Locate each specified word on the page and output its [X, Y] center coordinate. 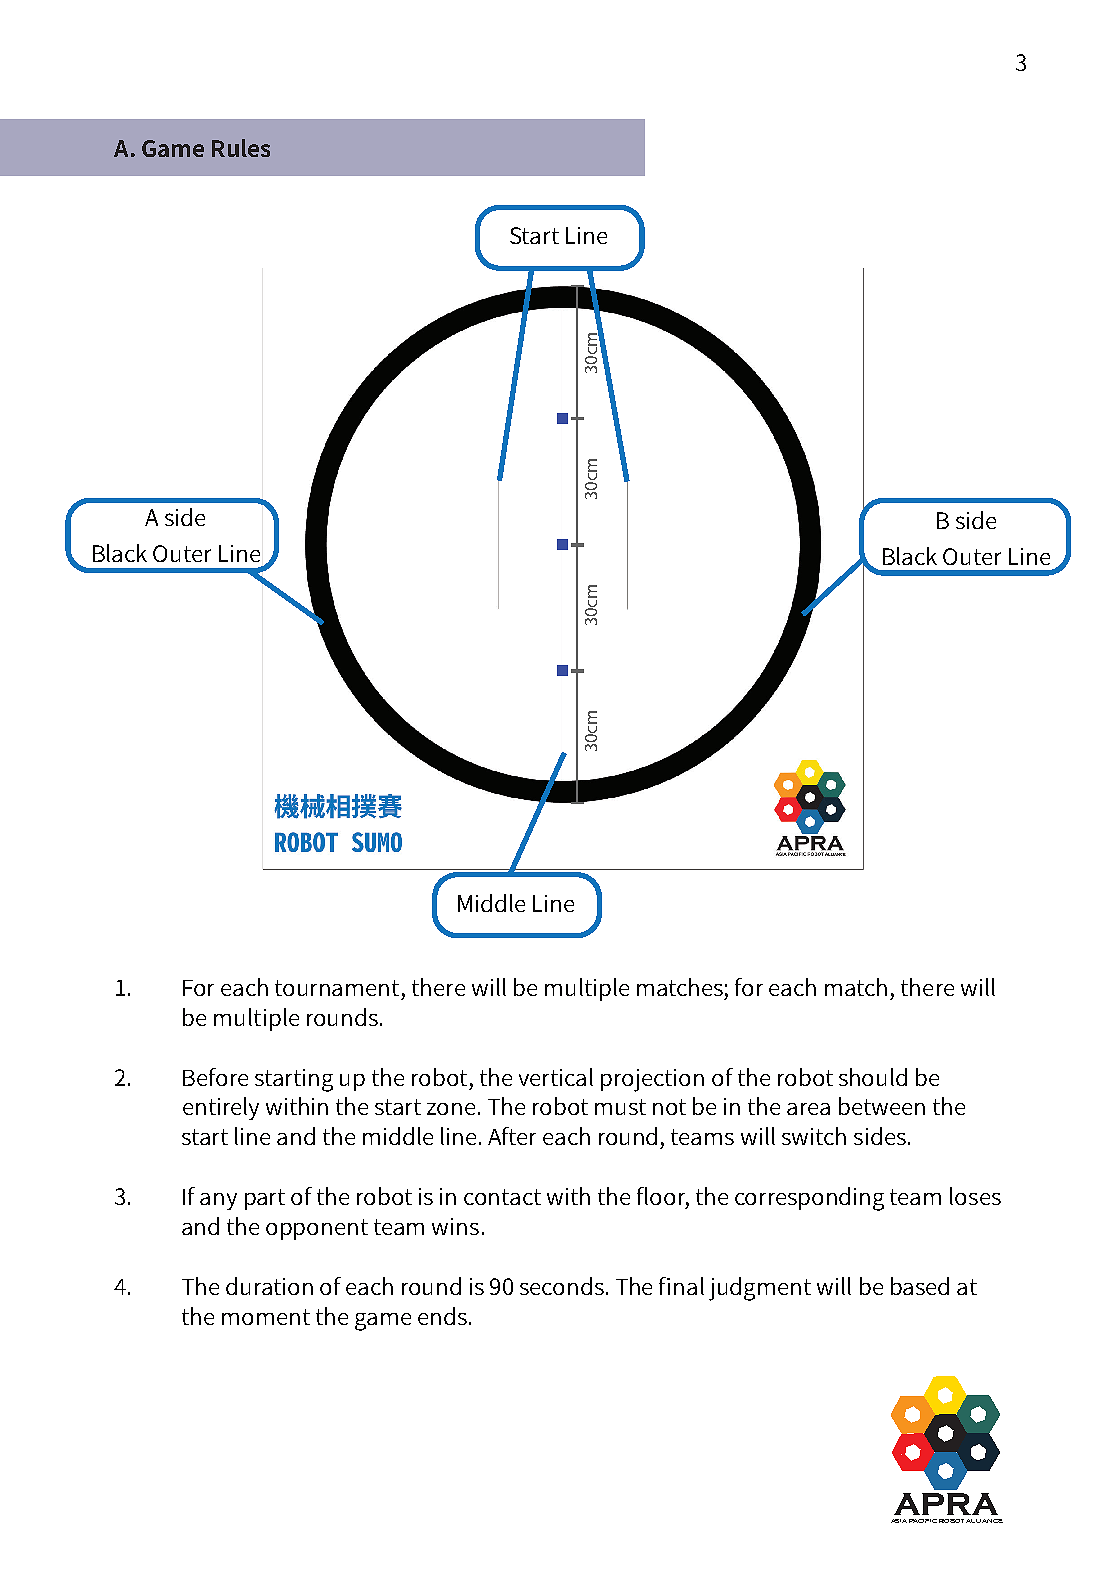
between [882, 1106]
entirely [221, 1108]
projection [652, 1080]
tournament [337, 988]
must [620, 1107]
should [873, 1077]
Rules [241, 148]
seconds [562, 1286]
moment [266, 1317]
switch [814, 1136]
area [808, 1109]
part [265, 1199]
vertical [556, 1077]
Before [215, 1077]
